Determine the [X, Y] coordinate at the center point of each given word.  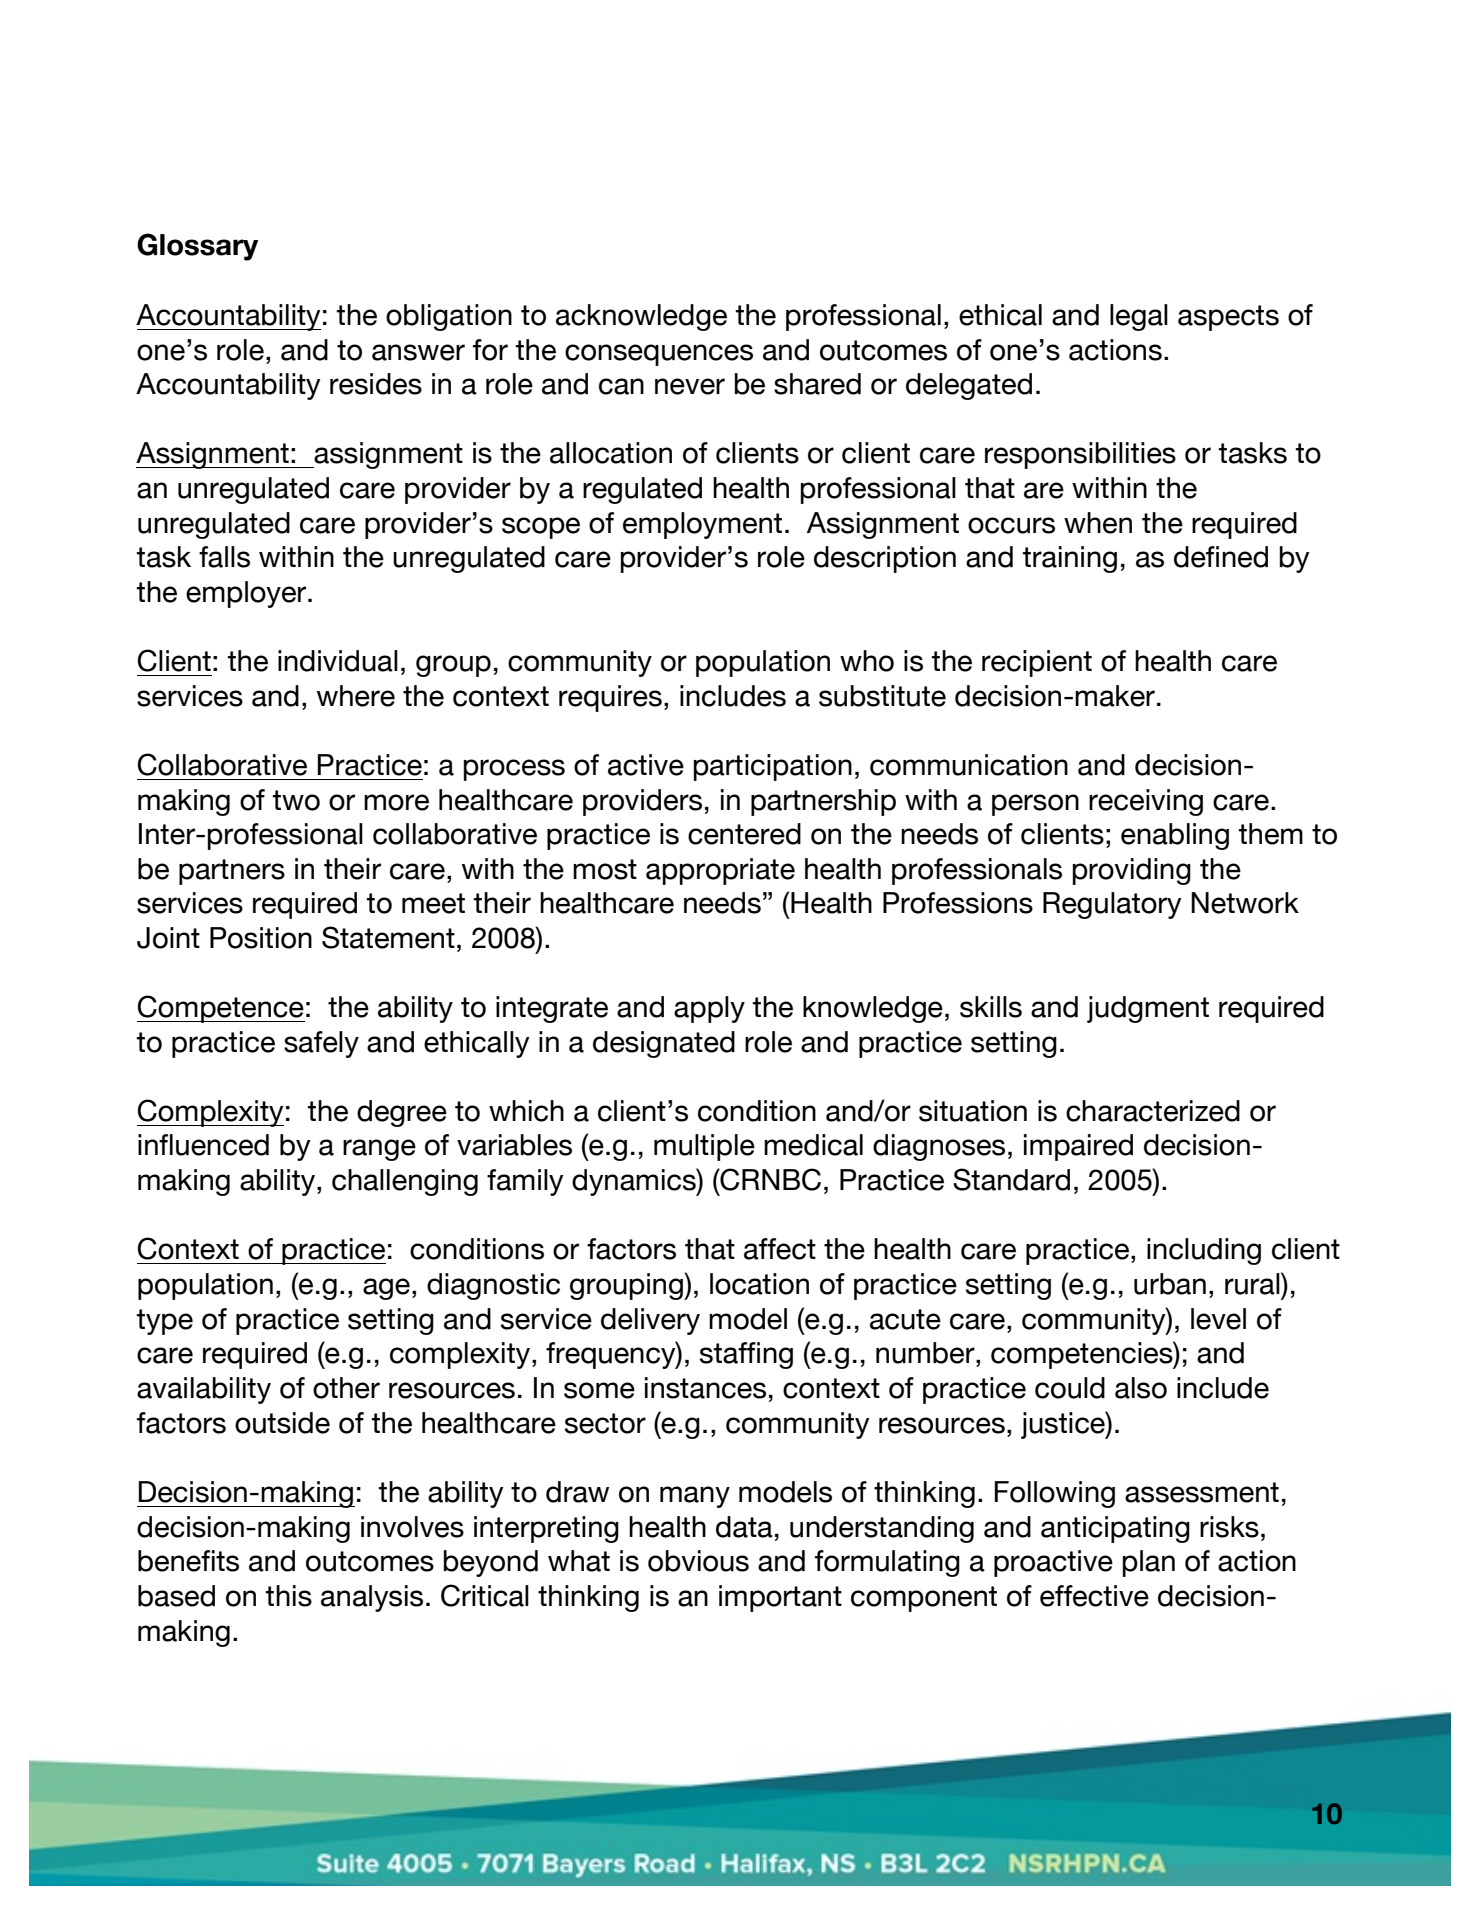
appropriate [720, 871]
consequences [659, 355]
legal [1139, 317]
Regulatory [1112, 905]
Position [261, 938]
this [289, 1596]
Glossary [197, 247]
